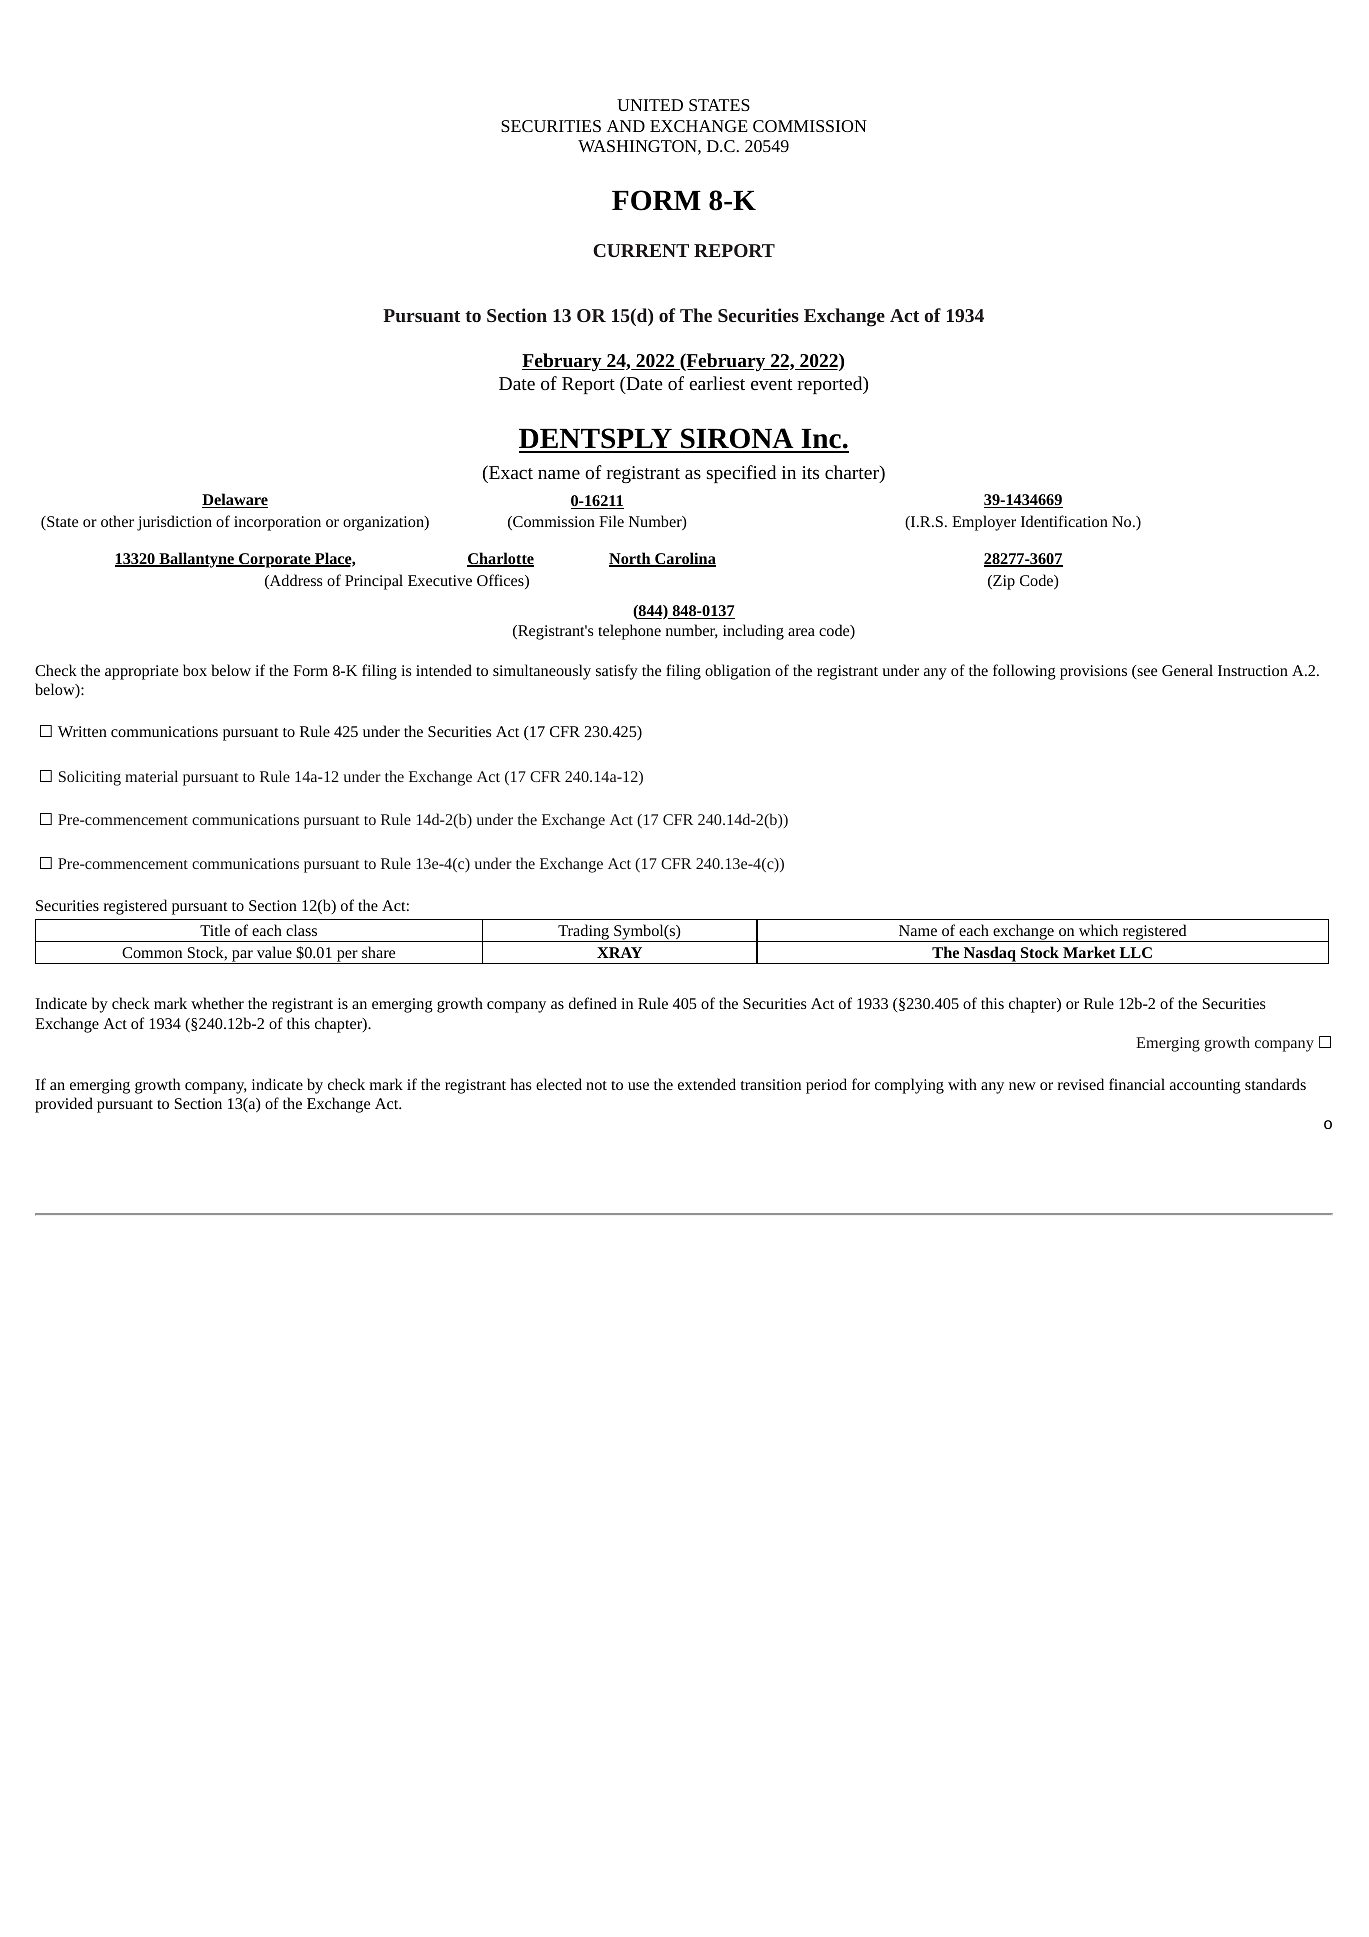 The height and width of the document is (1937, 1369). I want to click on satisfy, so click(617, 672).
